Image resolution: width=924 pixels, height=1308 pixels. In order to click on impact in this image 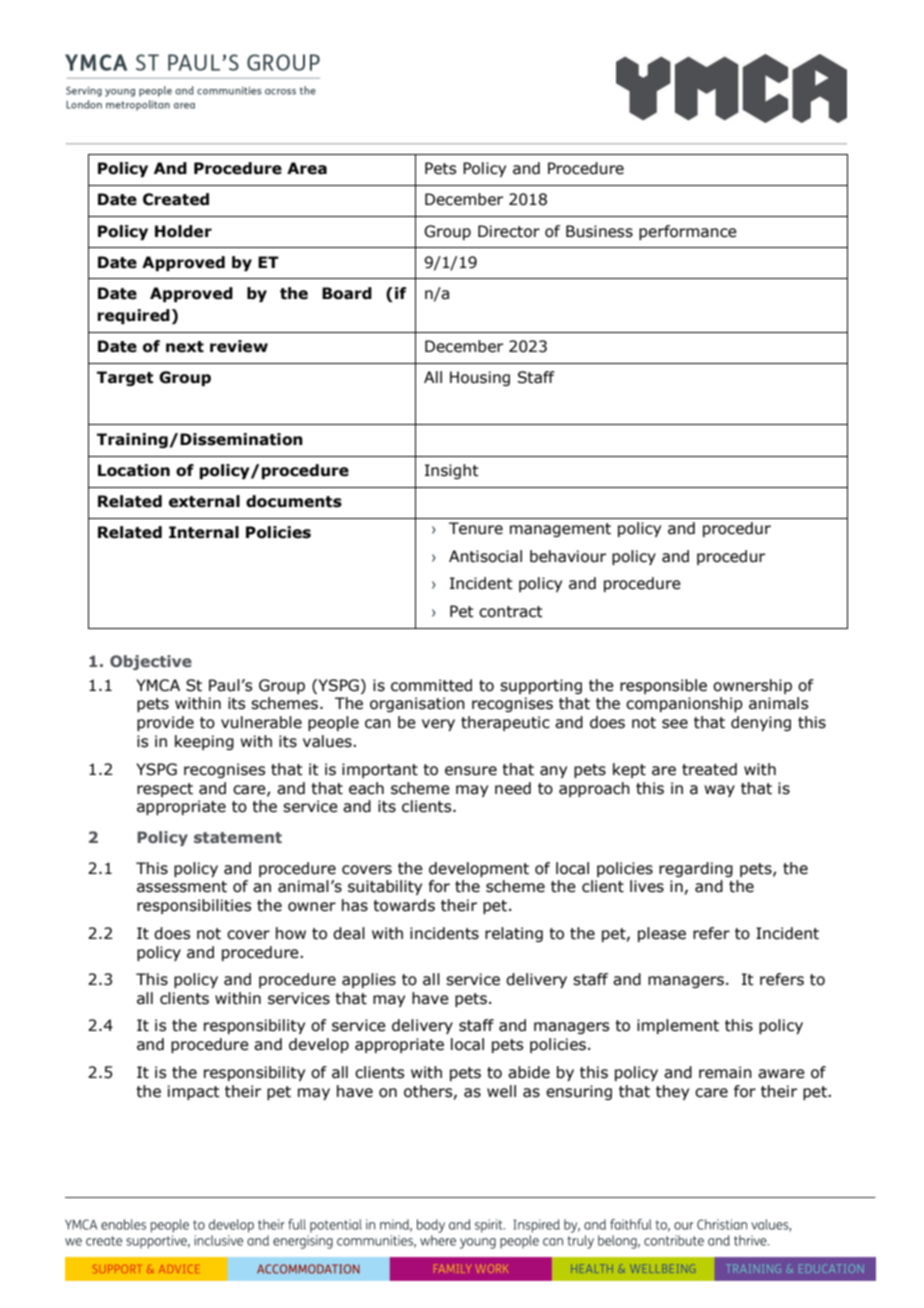, I will do `click(194, 1092)`.
